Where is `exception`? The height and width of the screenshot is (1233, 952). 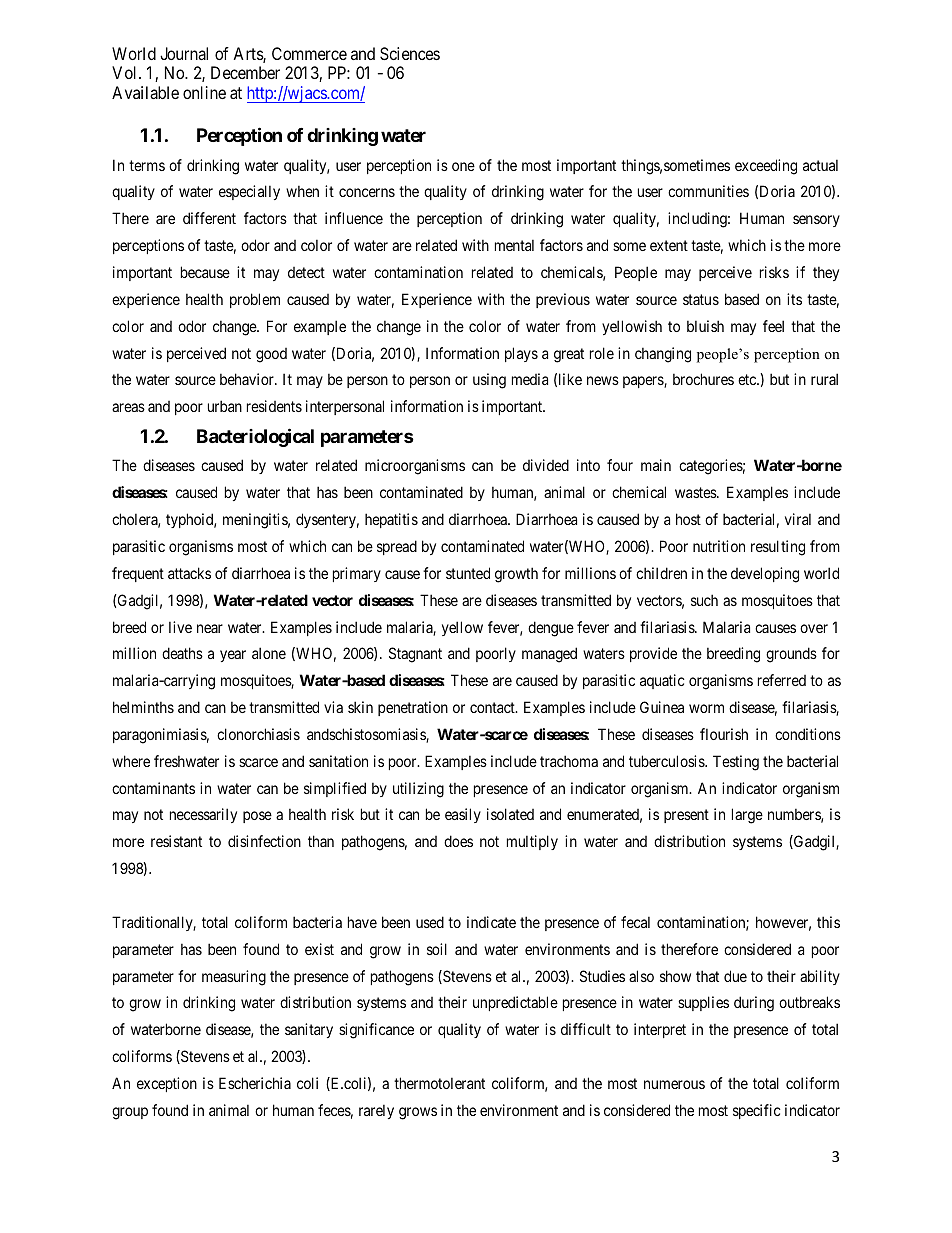 exception is located at coordinates (167, 1084).
